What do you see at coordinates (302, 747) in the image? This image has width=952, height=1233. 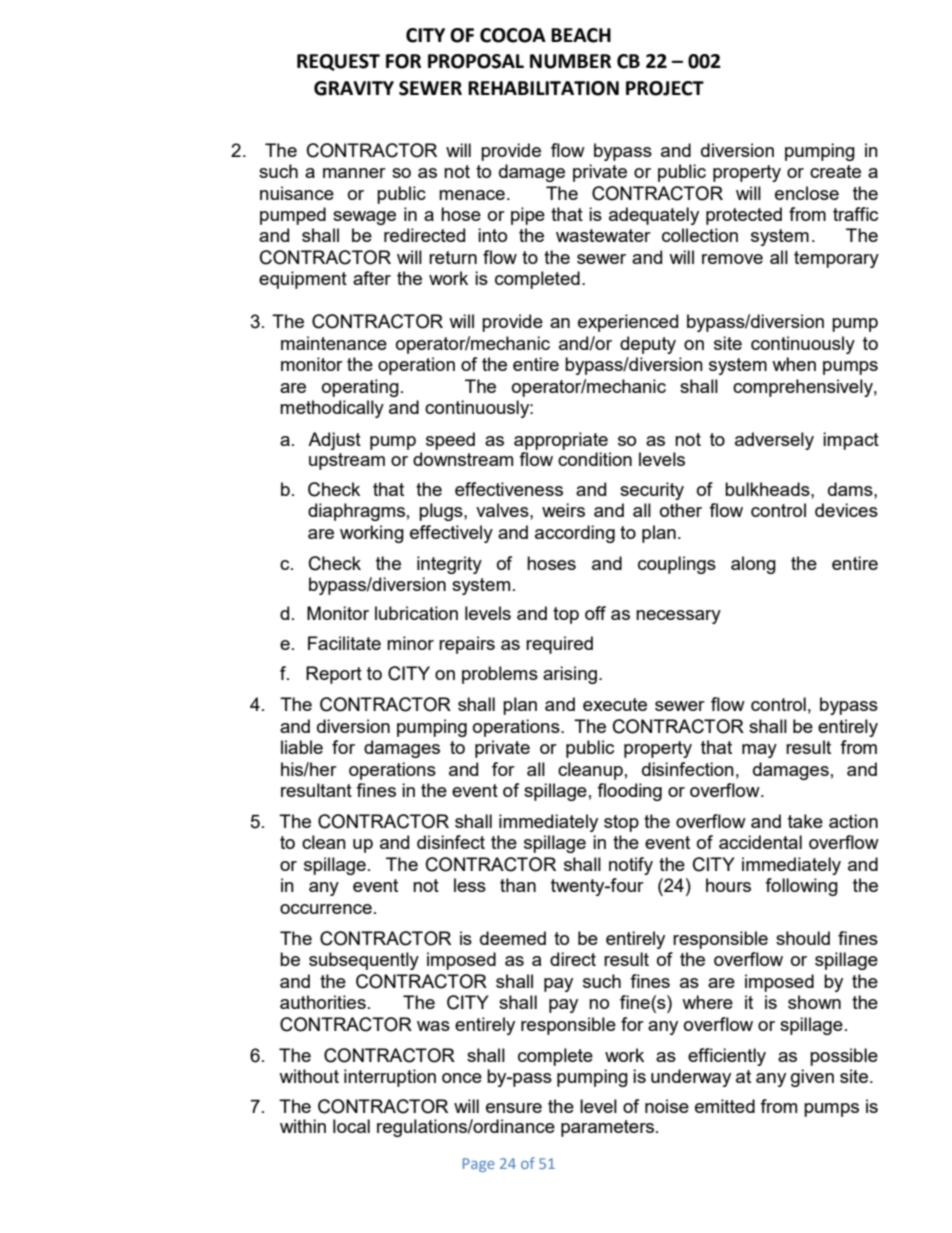 I see `liable` at bounding box center [302, 747].
